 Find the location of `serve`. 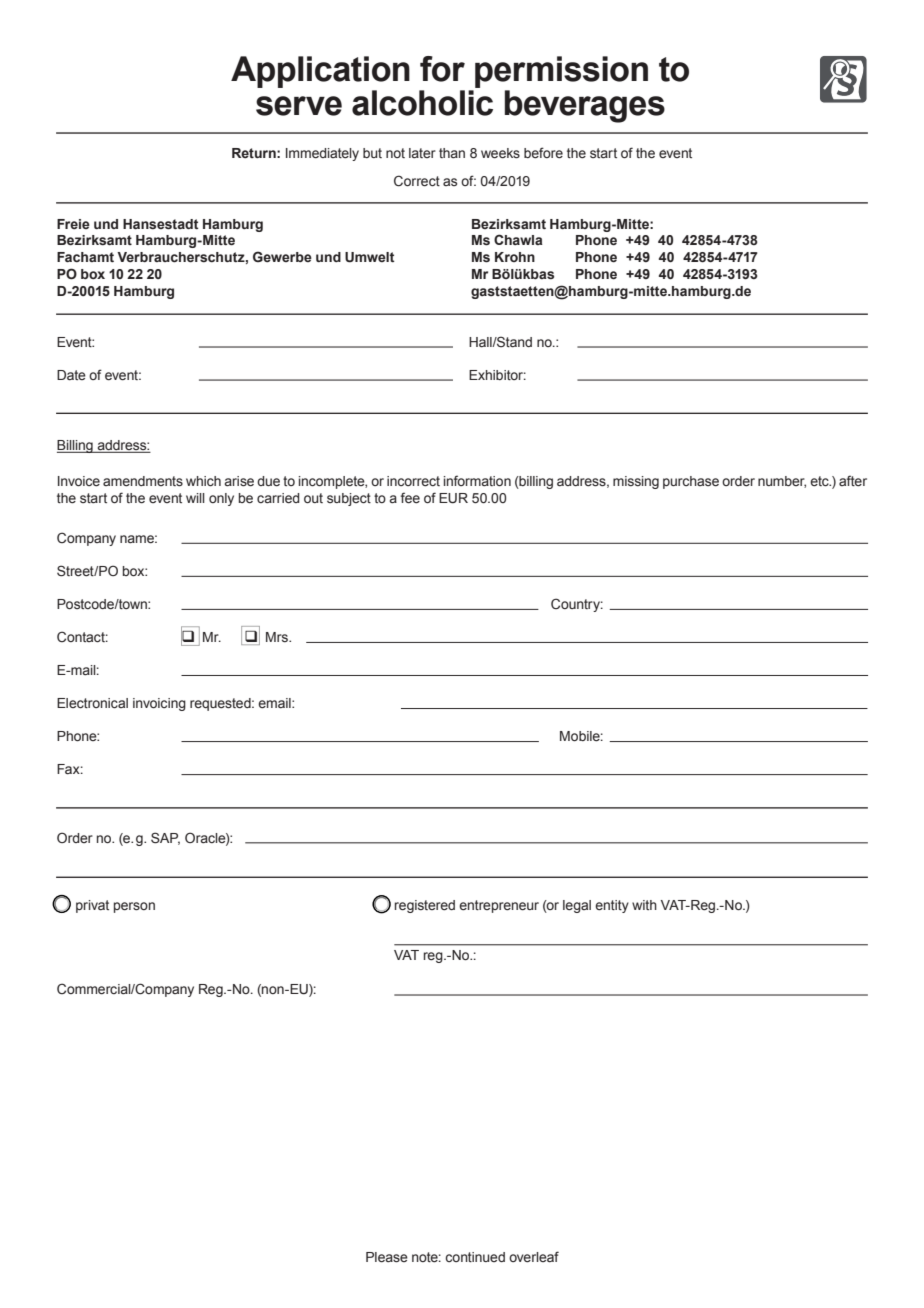

serve is located at coordinates (299, 106).
